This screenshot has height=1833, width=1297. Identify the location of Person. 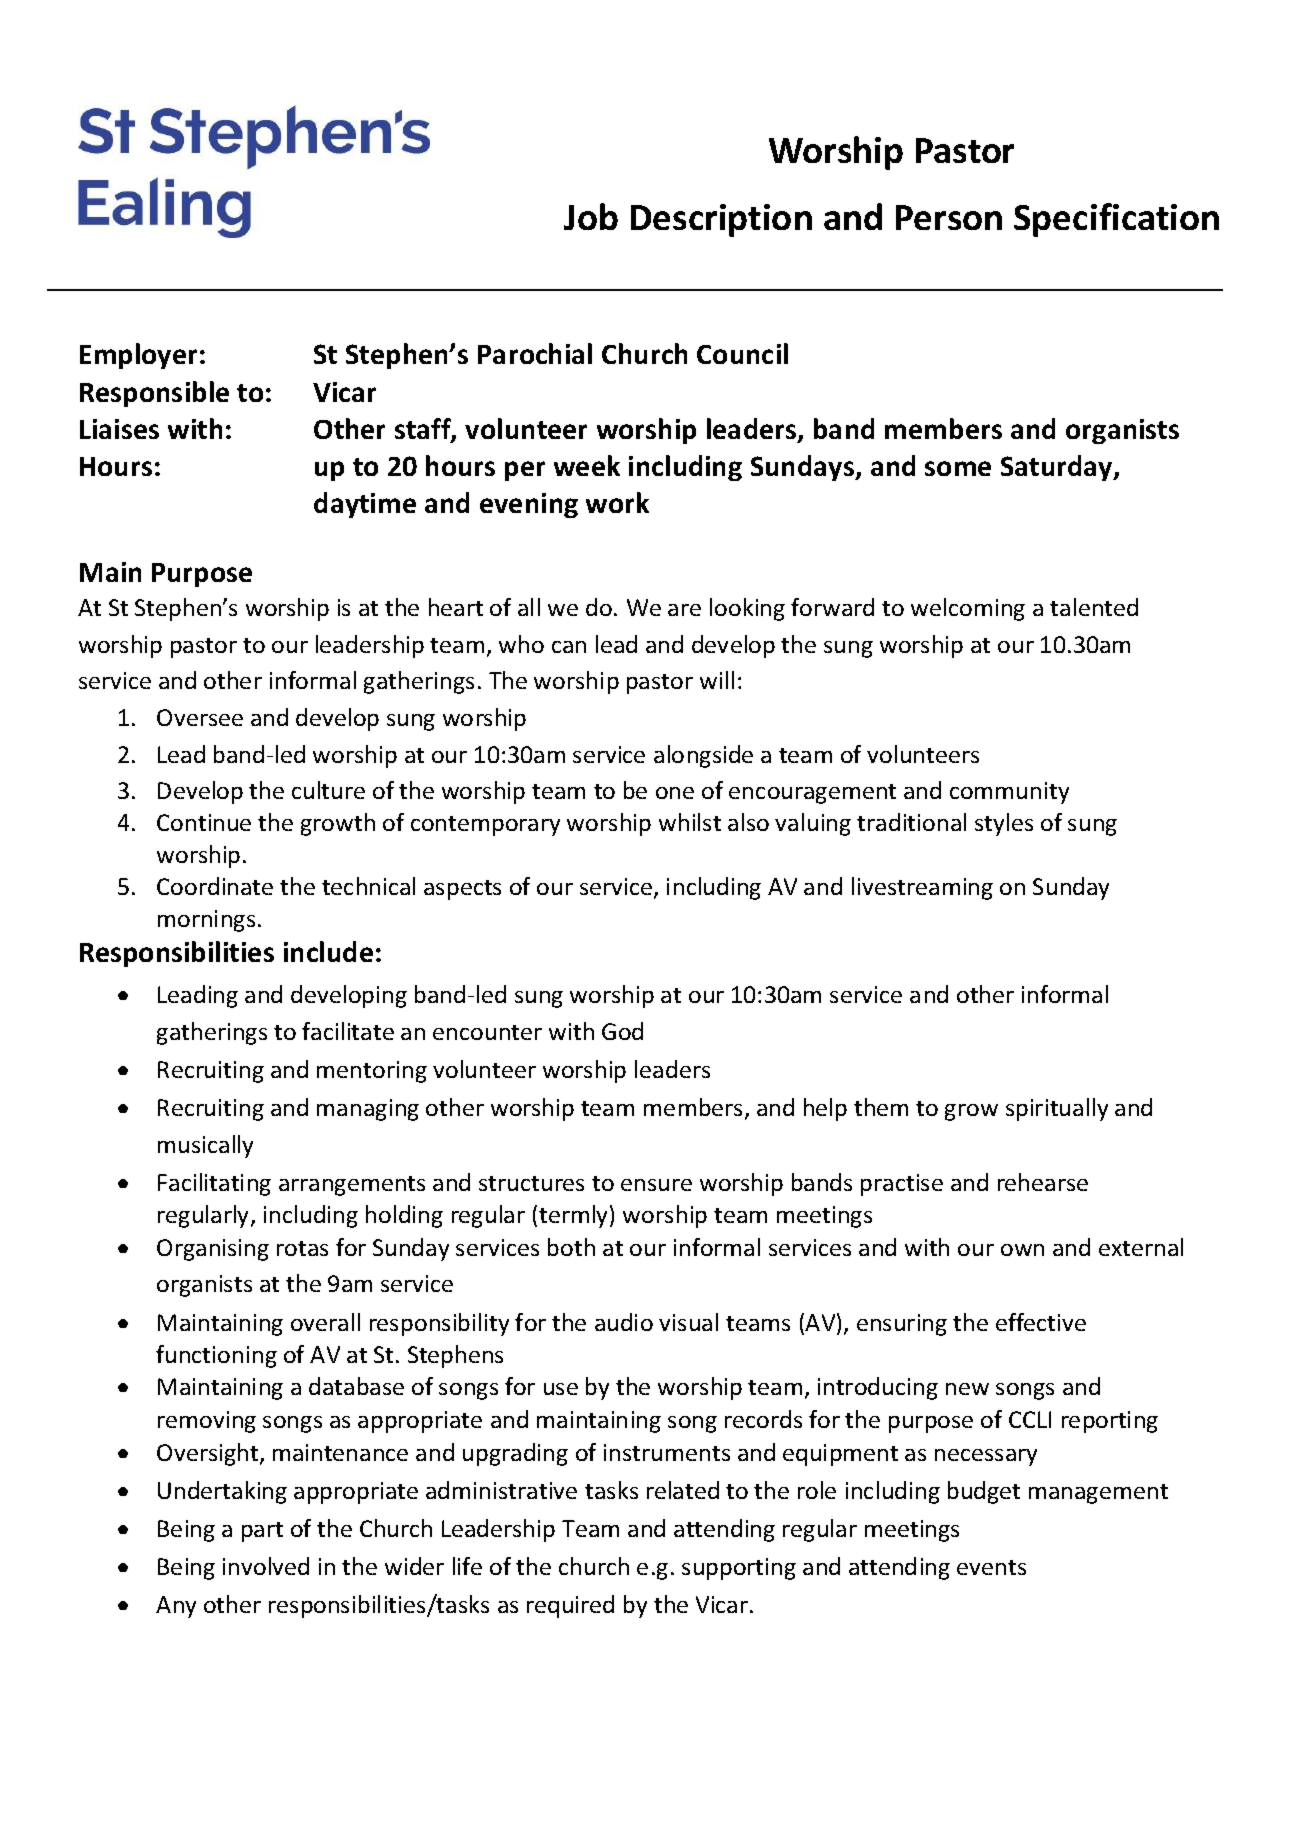
(949, 217).
